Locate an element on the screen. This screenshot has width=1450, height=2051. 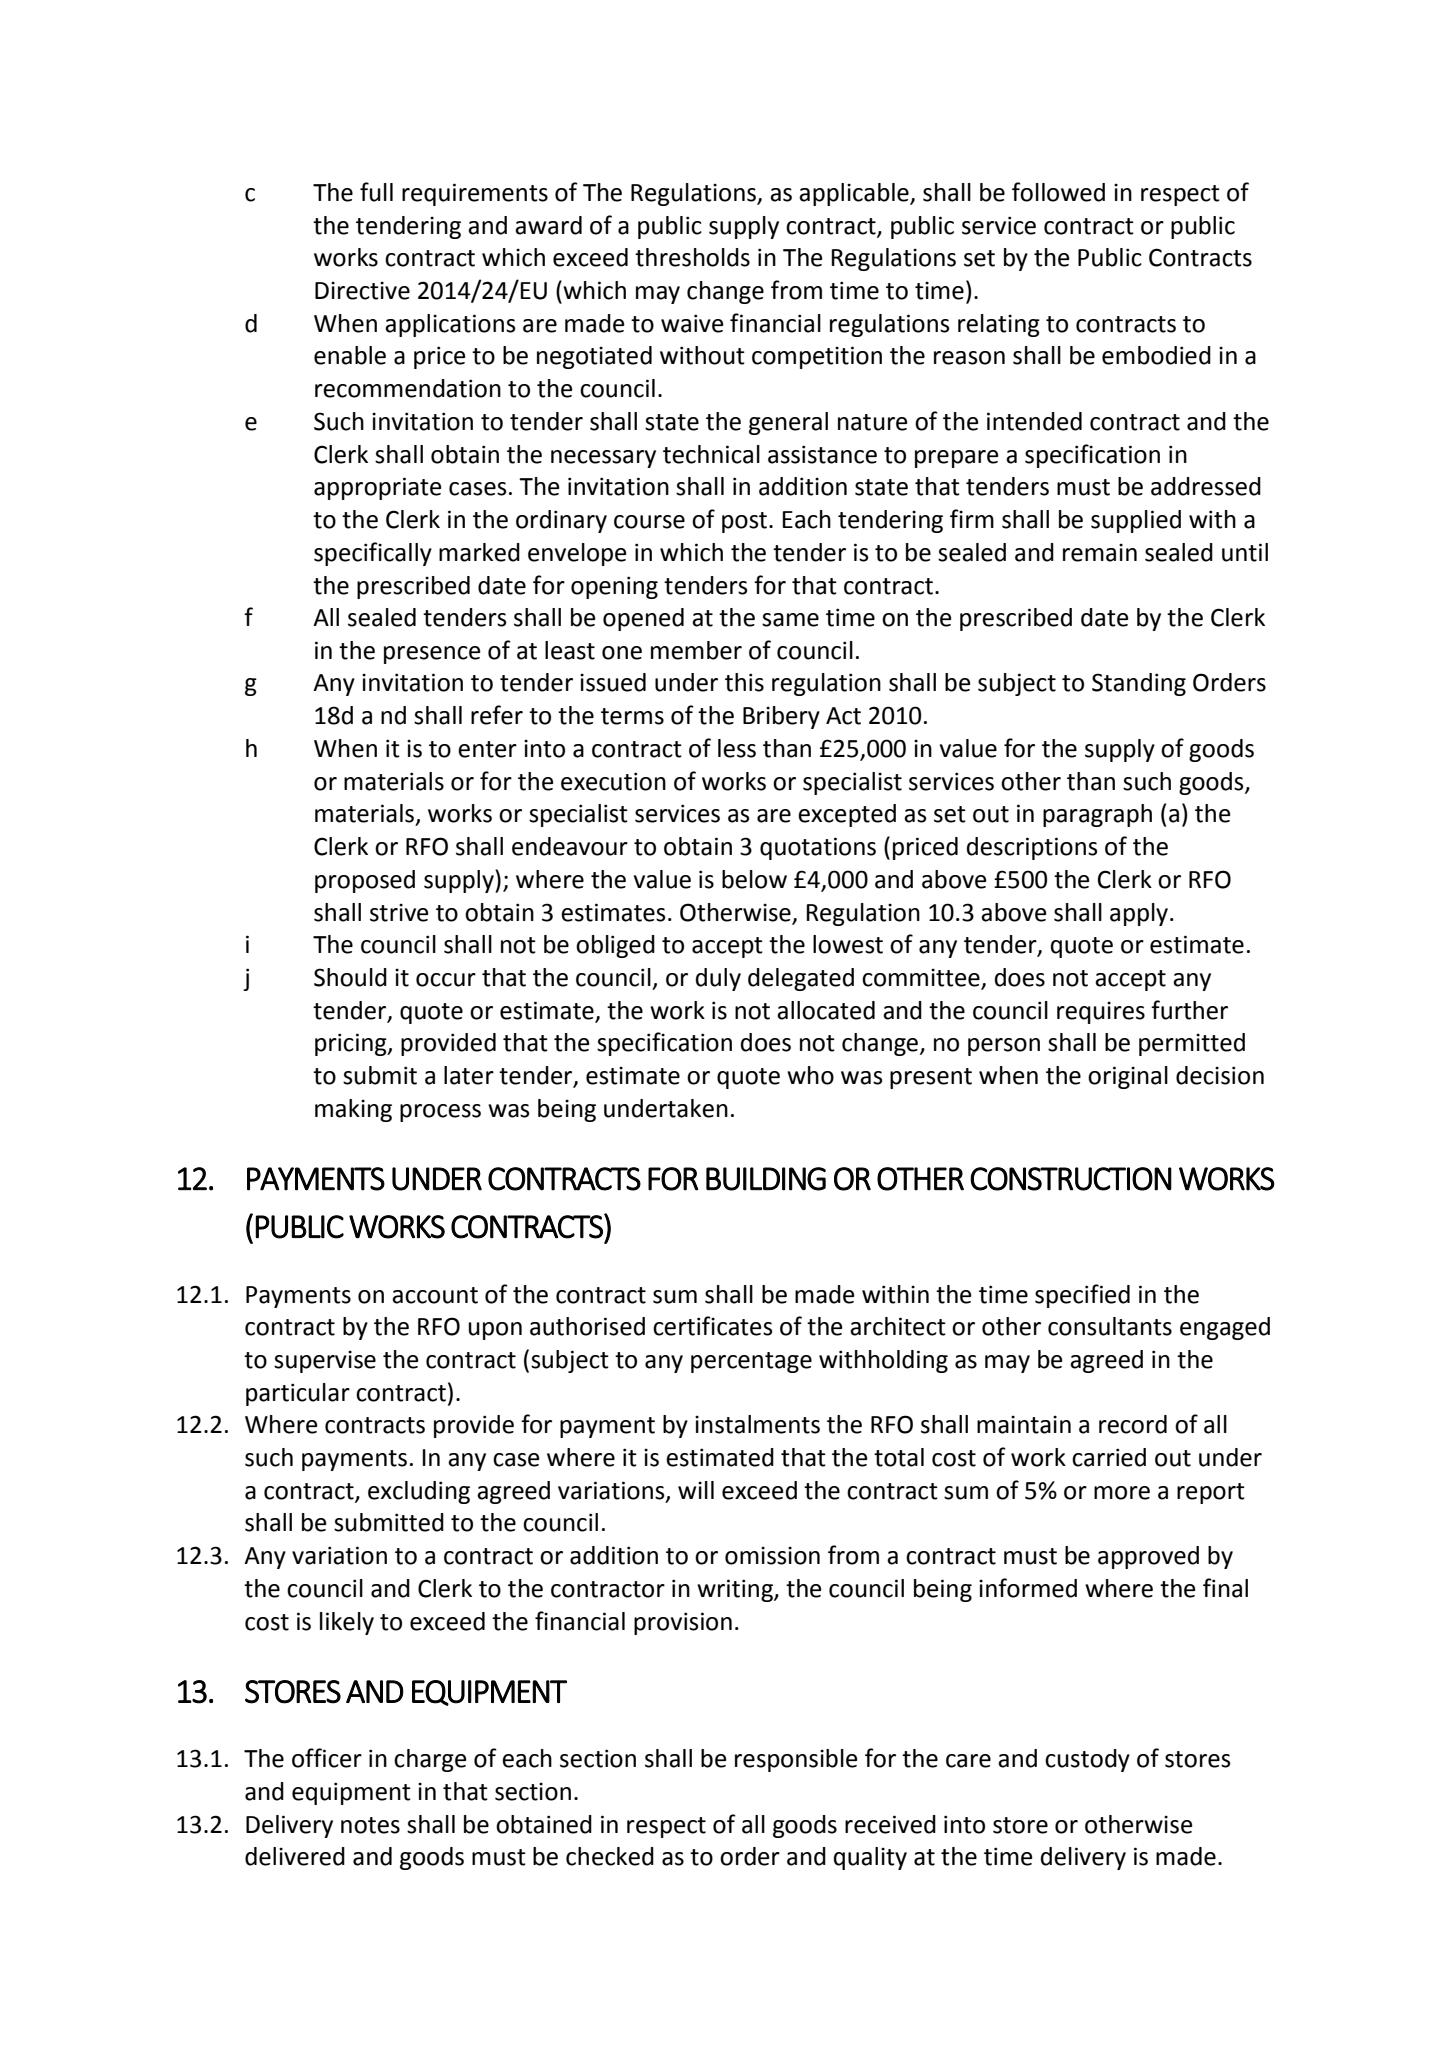
notes is located at coordinates (370, 1825).
